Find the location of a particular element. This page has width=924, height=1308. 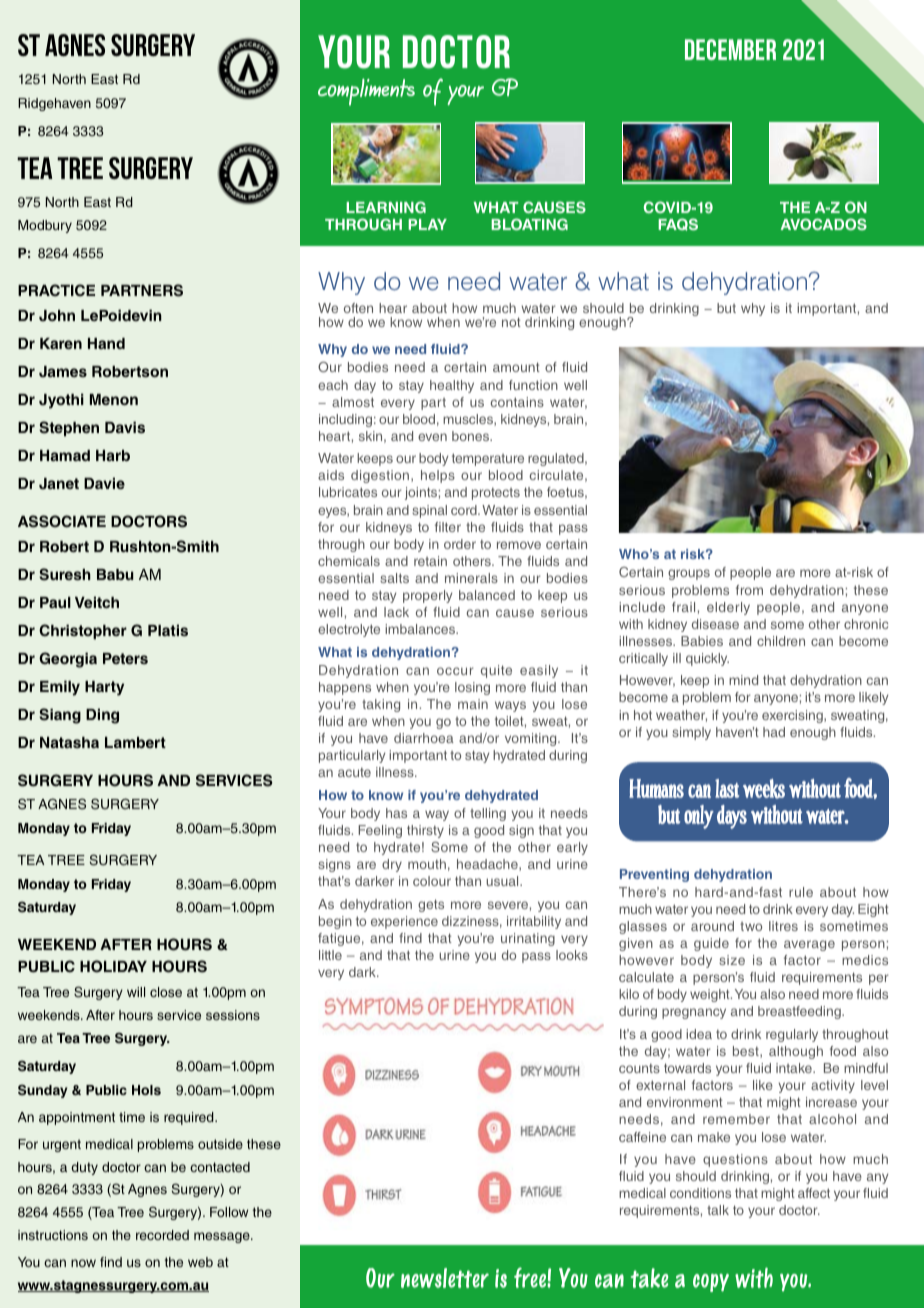

DECEMBER is located at coordinates (730, 49).
